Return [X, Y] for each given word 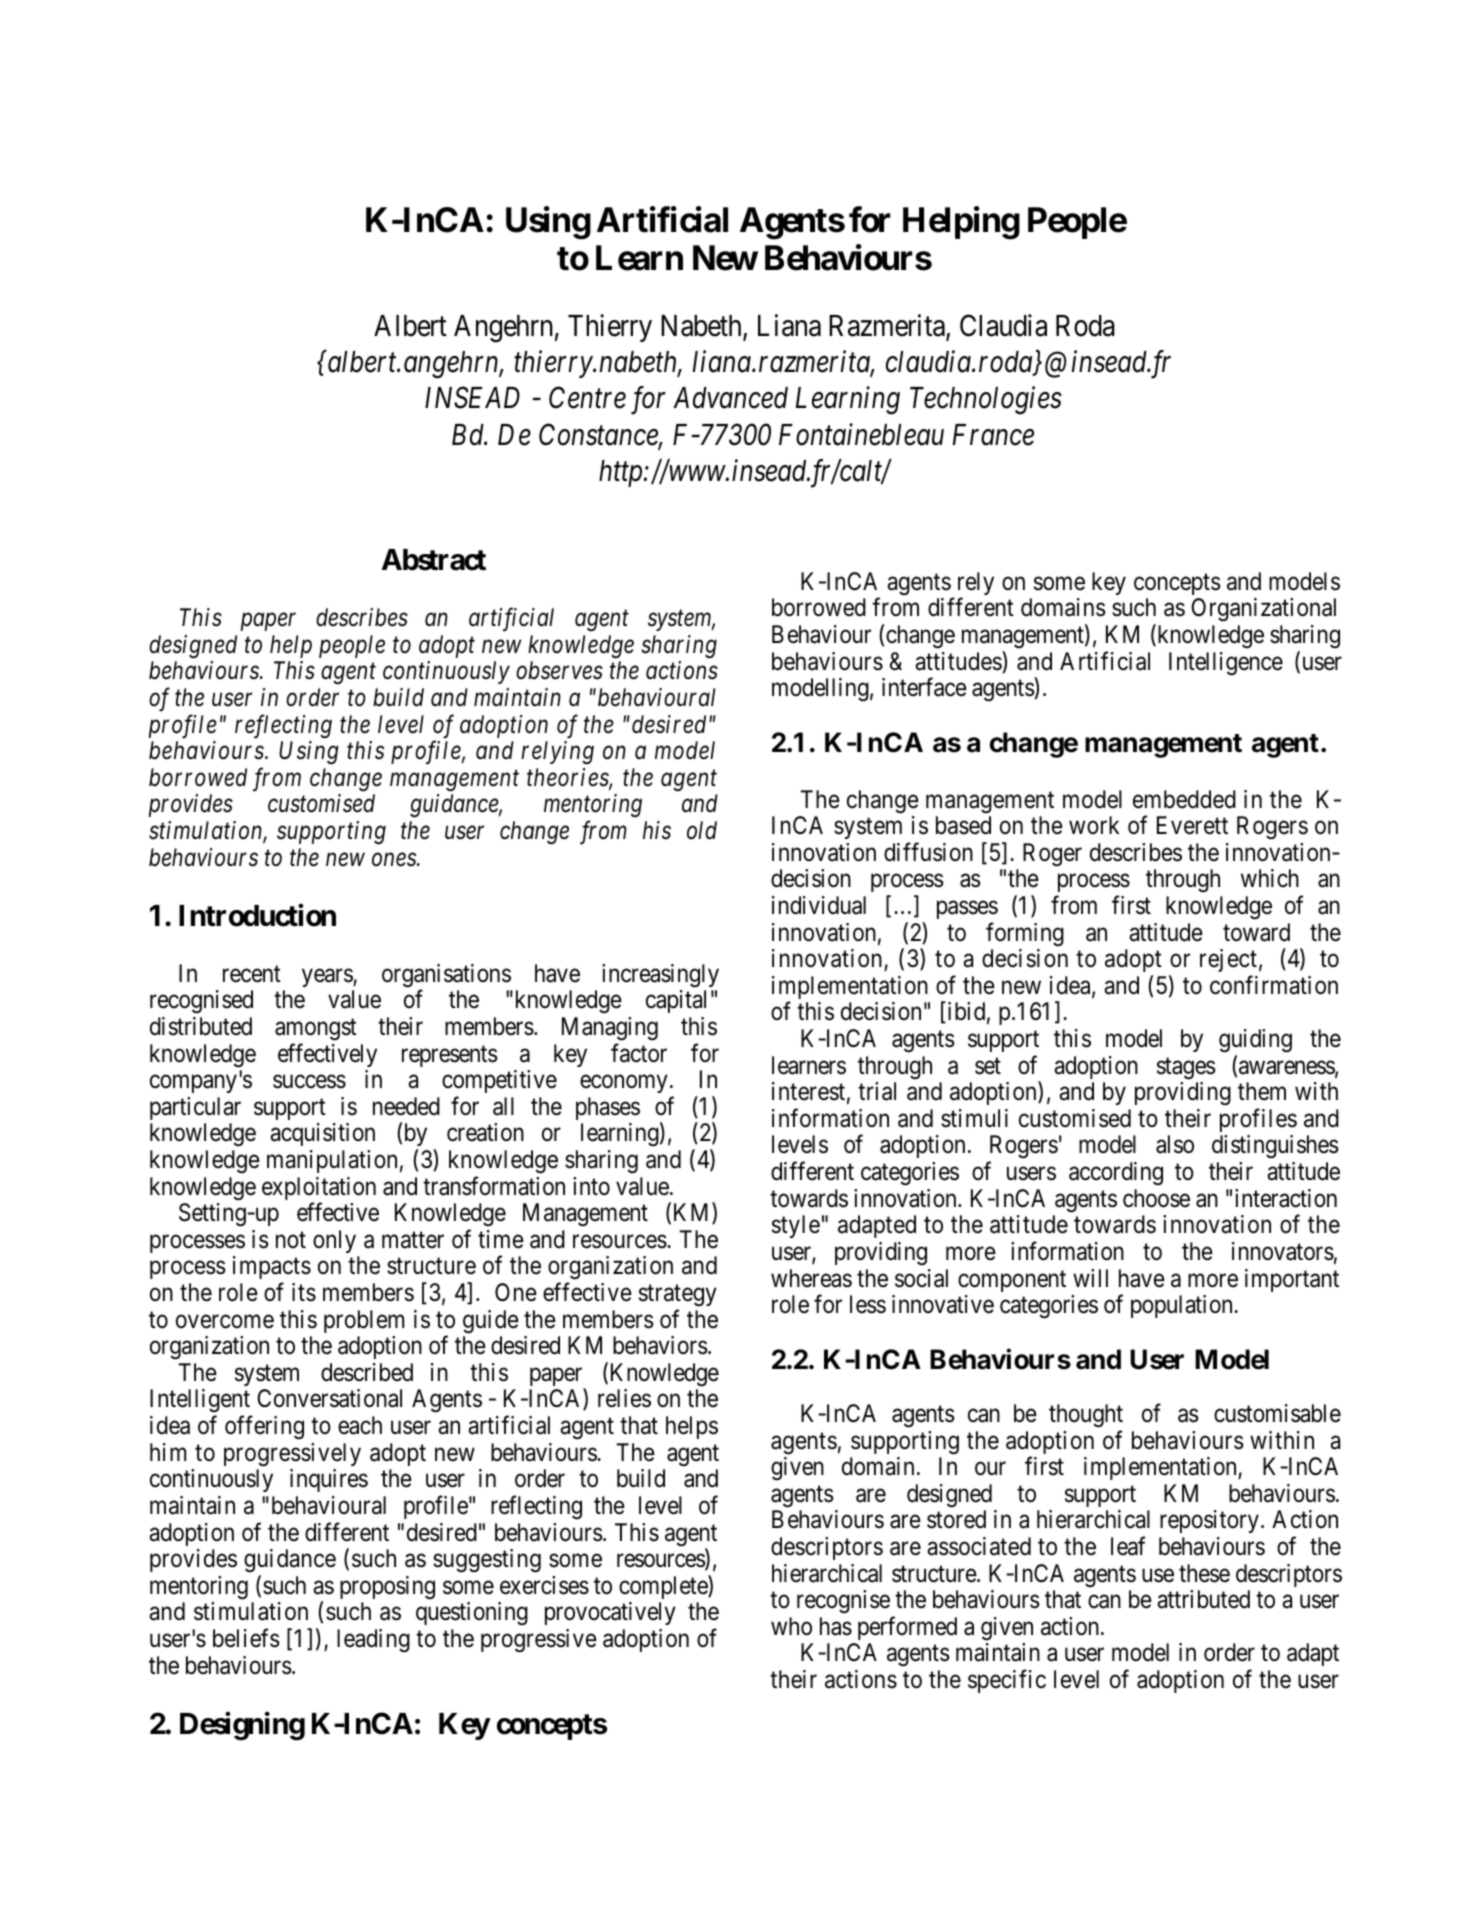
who [791, 1626]
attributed [1203, 1599]
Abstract [434, 560]
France [993, 435]
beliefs [246, 1638]
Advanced [730, 398]
